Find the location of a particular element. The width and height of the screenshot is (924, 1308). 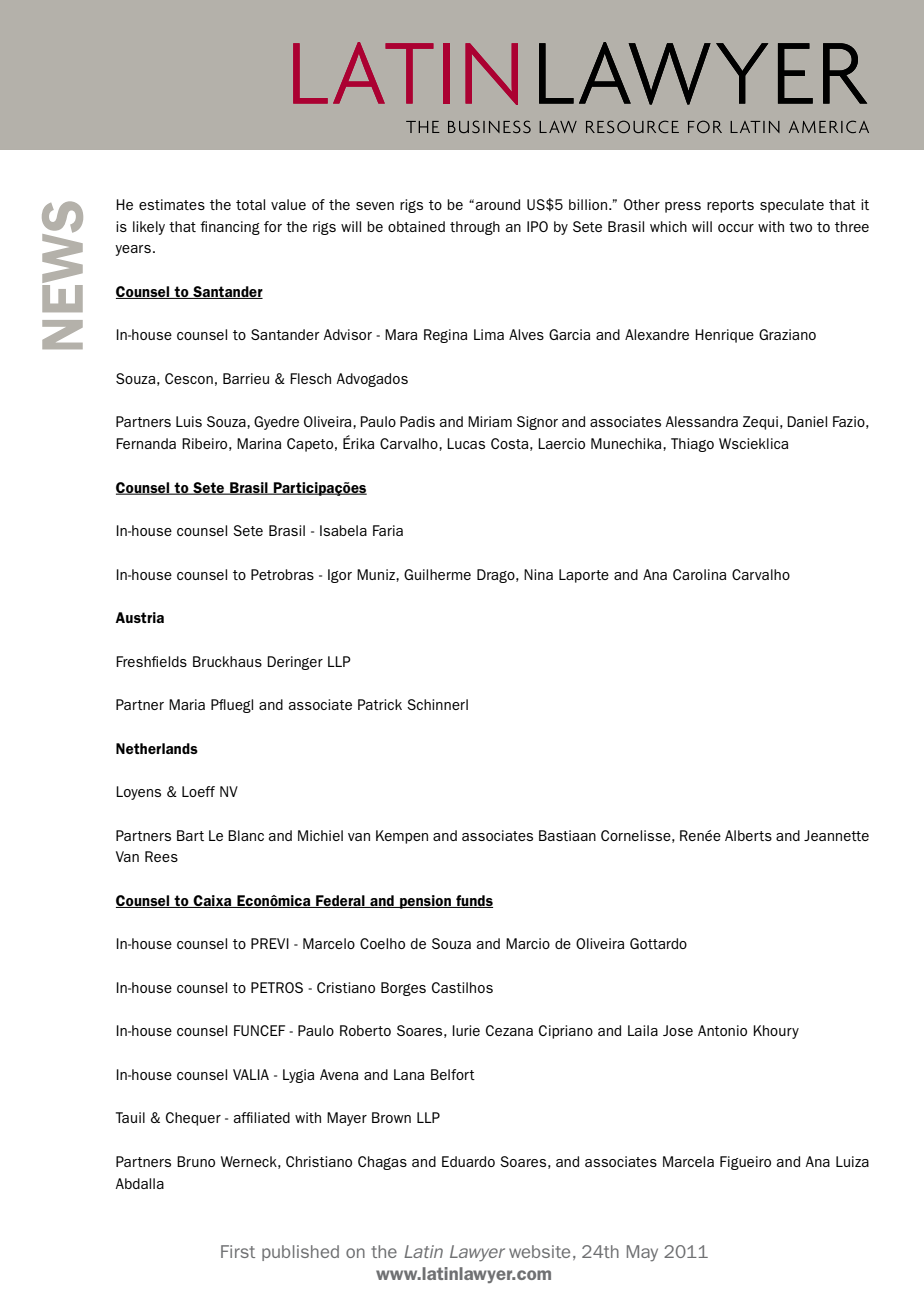

financing is located at coordinates (230, 228).
